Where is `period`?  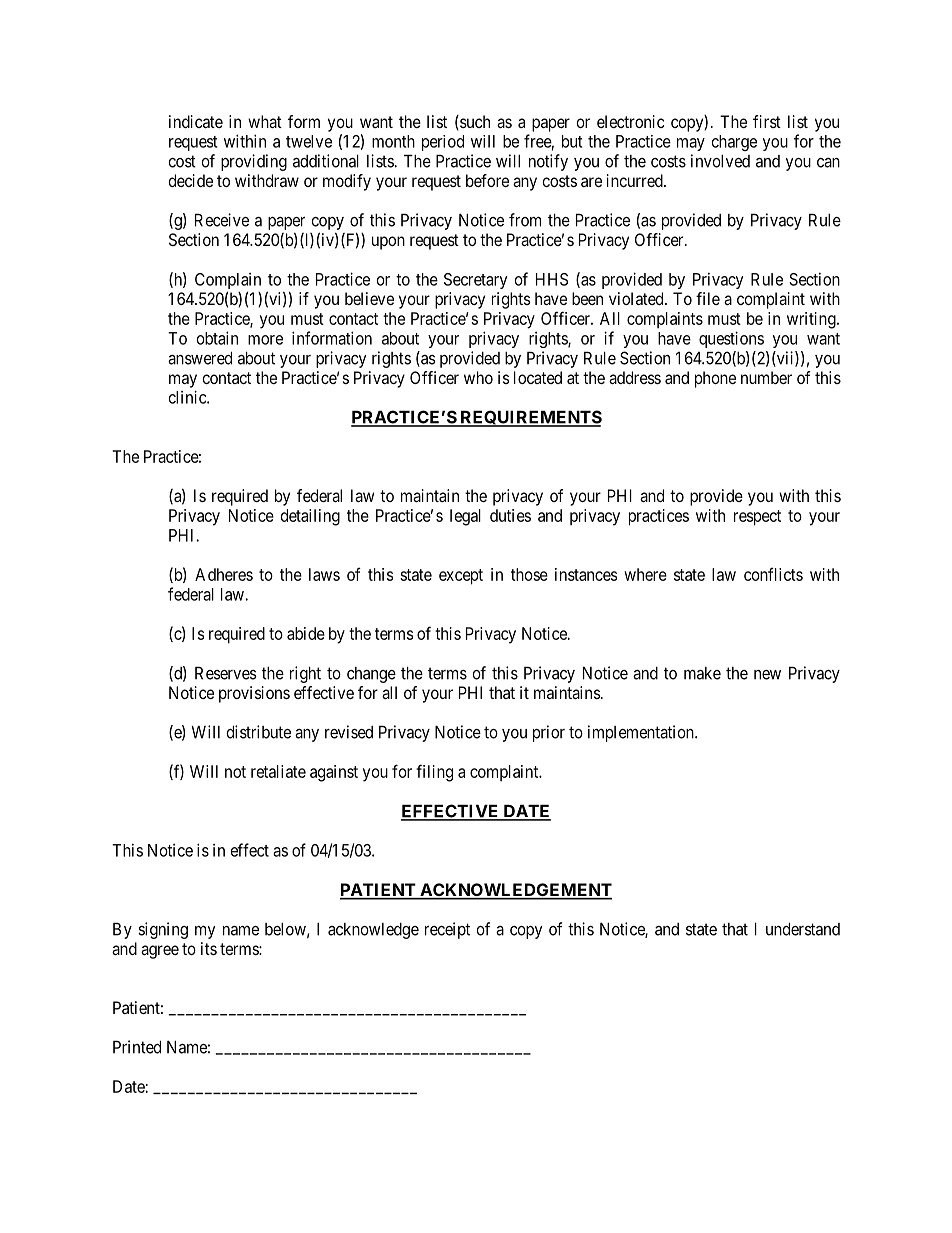
period is located at coordinates (443, 143).
